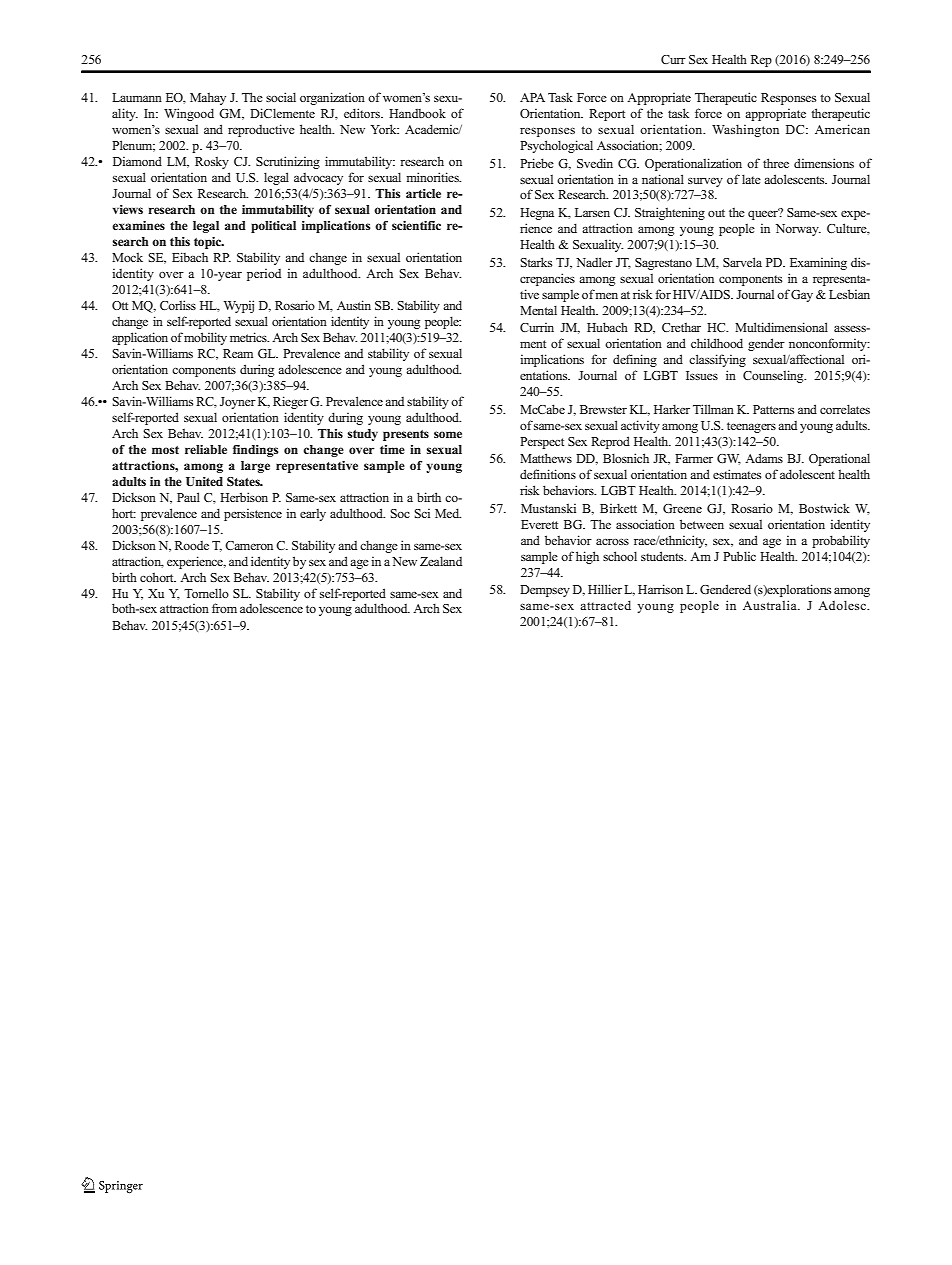 This screenshot has width=952, height=1265. I want to click on Starks, so click(536, 262).
